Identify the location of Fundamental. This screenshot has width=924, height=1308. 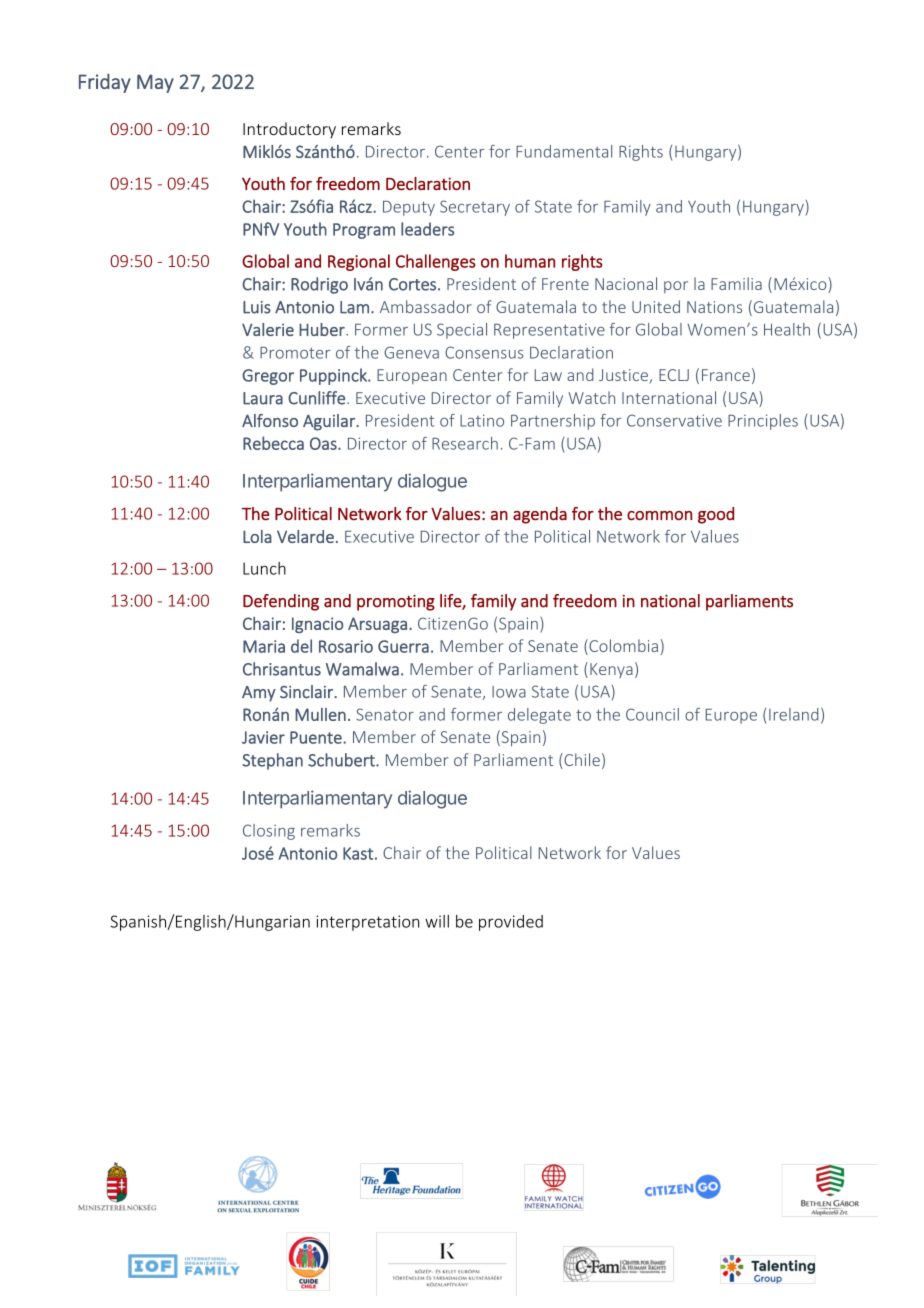
(564, 151).
